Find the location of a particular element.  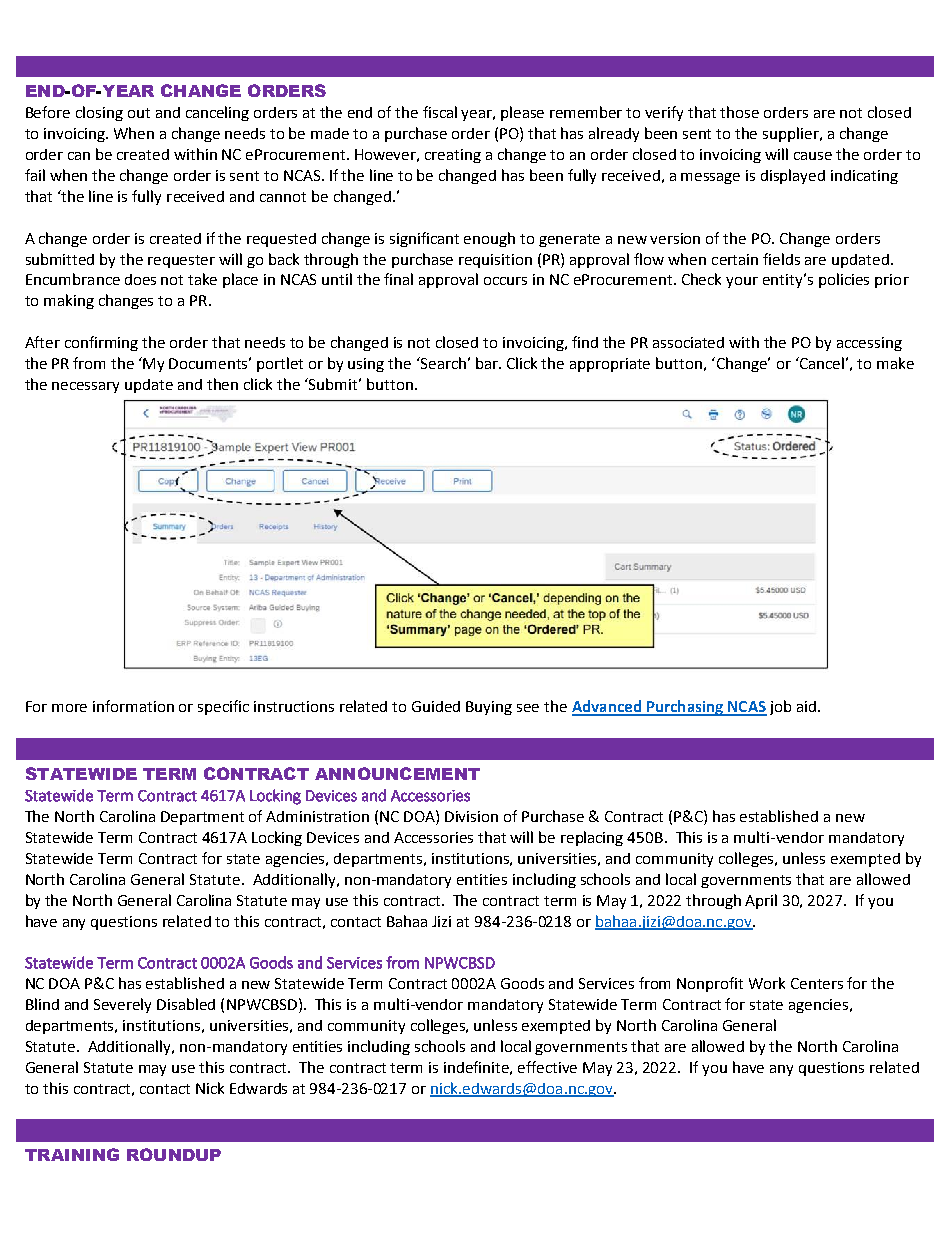

necessary is located at coordinates (85, 387).
